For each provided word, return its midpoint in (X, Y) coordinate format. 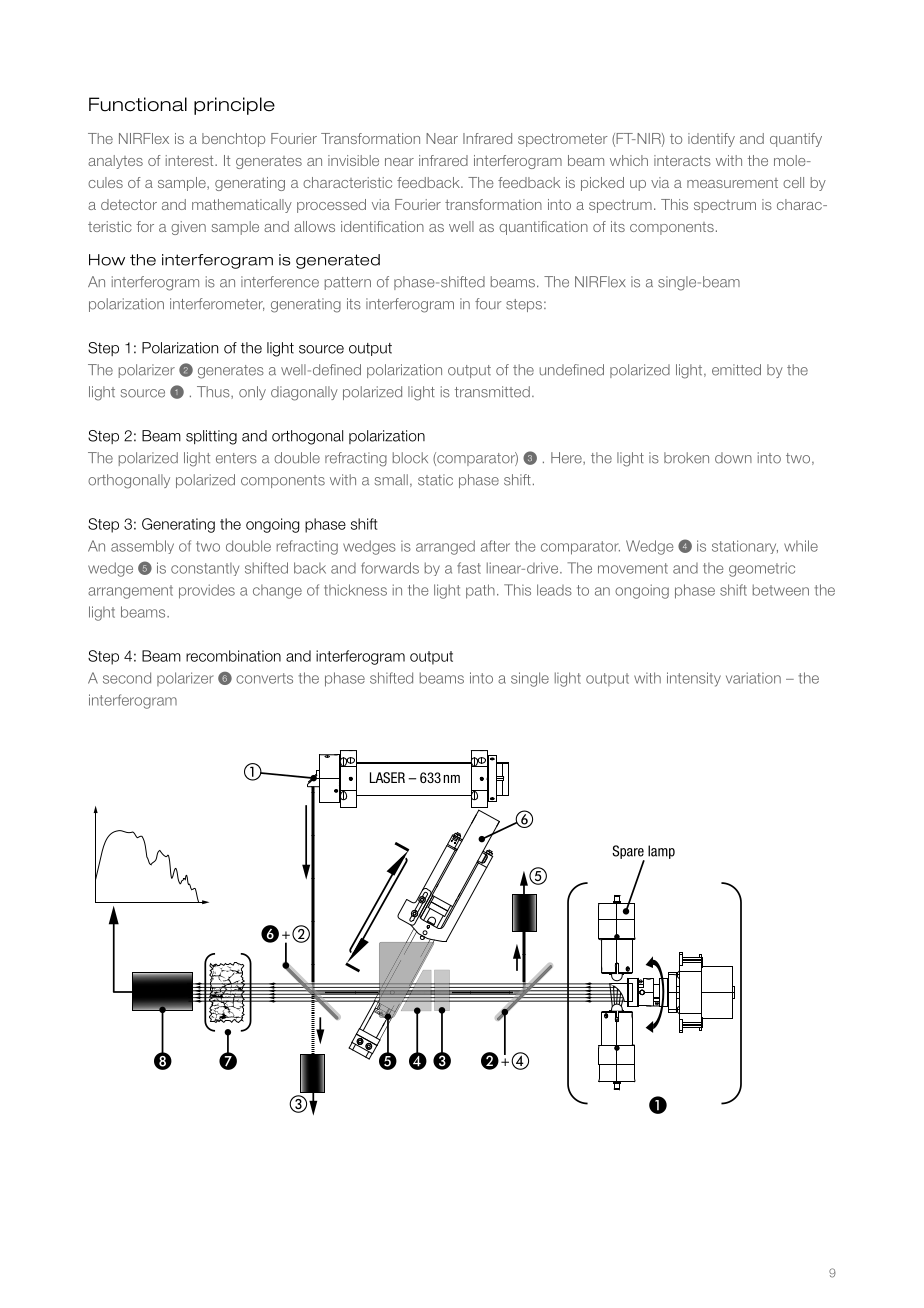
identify (711, 140)
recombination (233, 656)
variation (753, 678)
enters (236, 458)
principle (234, 106)
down (733, 458)
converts (264, 678)
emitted (736, 370)
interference (280, 282)
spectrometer (563, 140)
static (435, 480)
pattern (348, 283)
